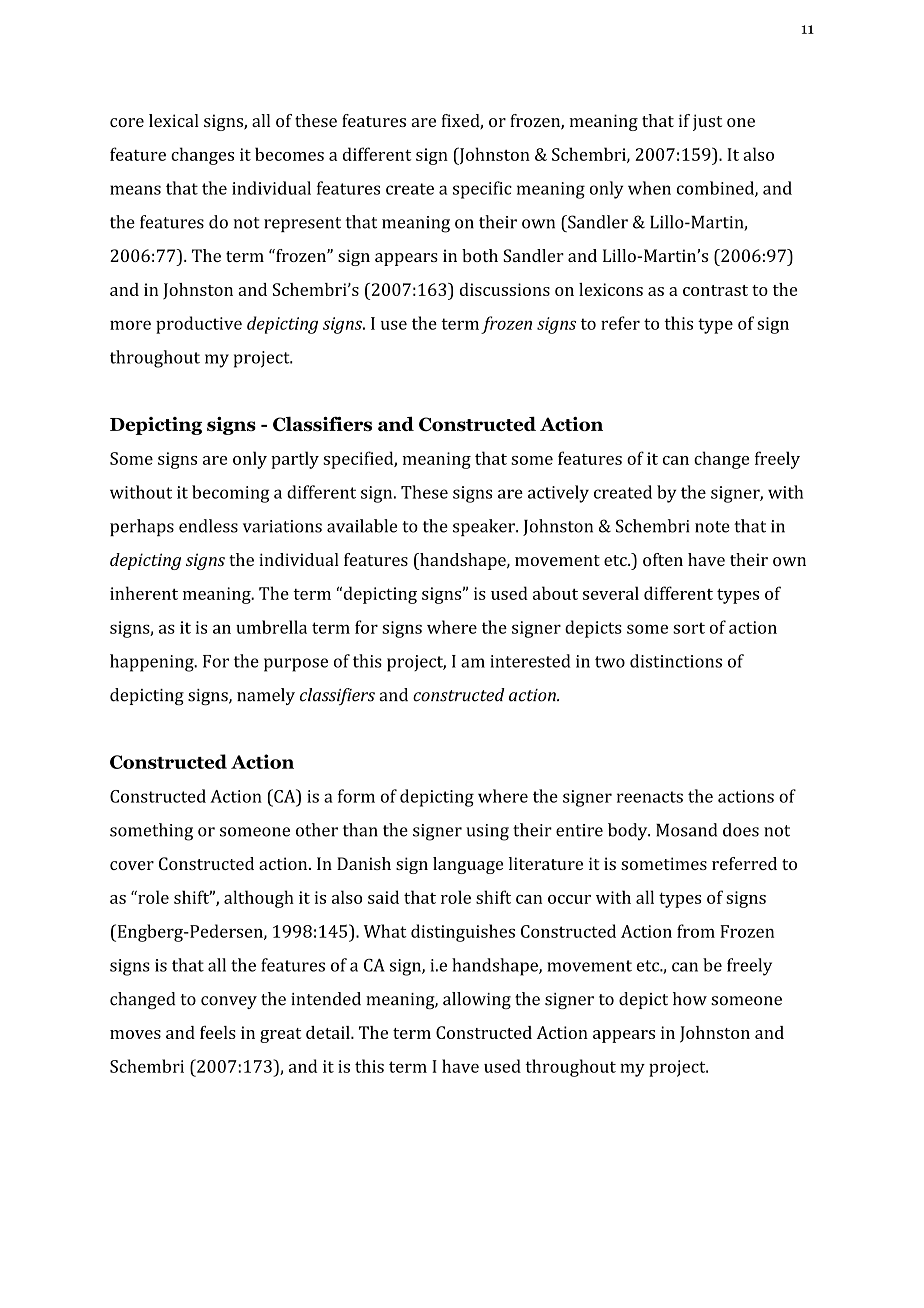  I want to click on often, so click(663, 559).
